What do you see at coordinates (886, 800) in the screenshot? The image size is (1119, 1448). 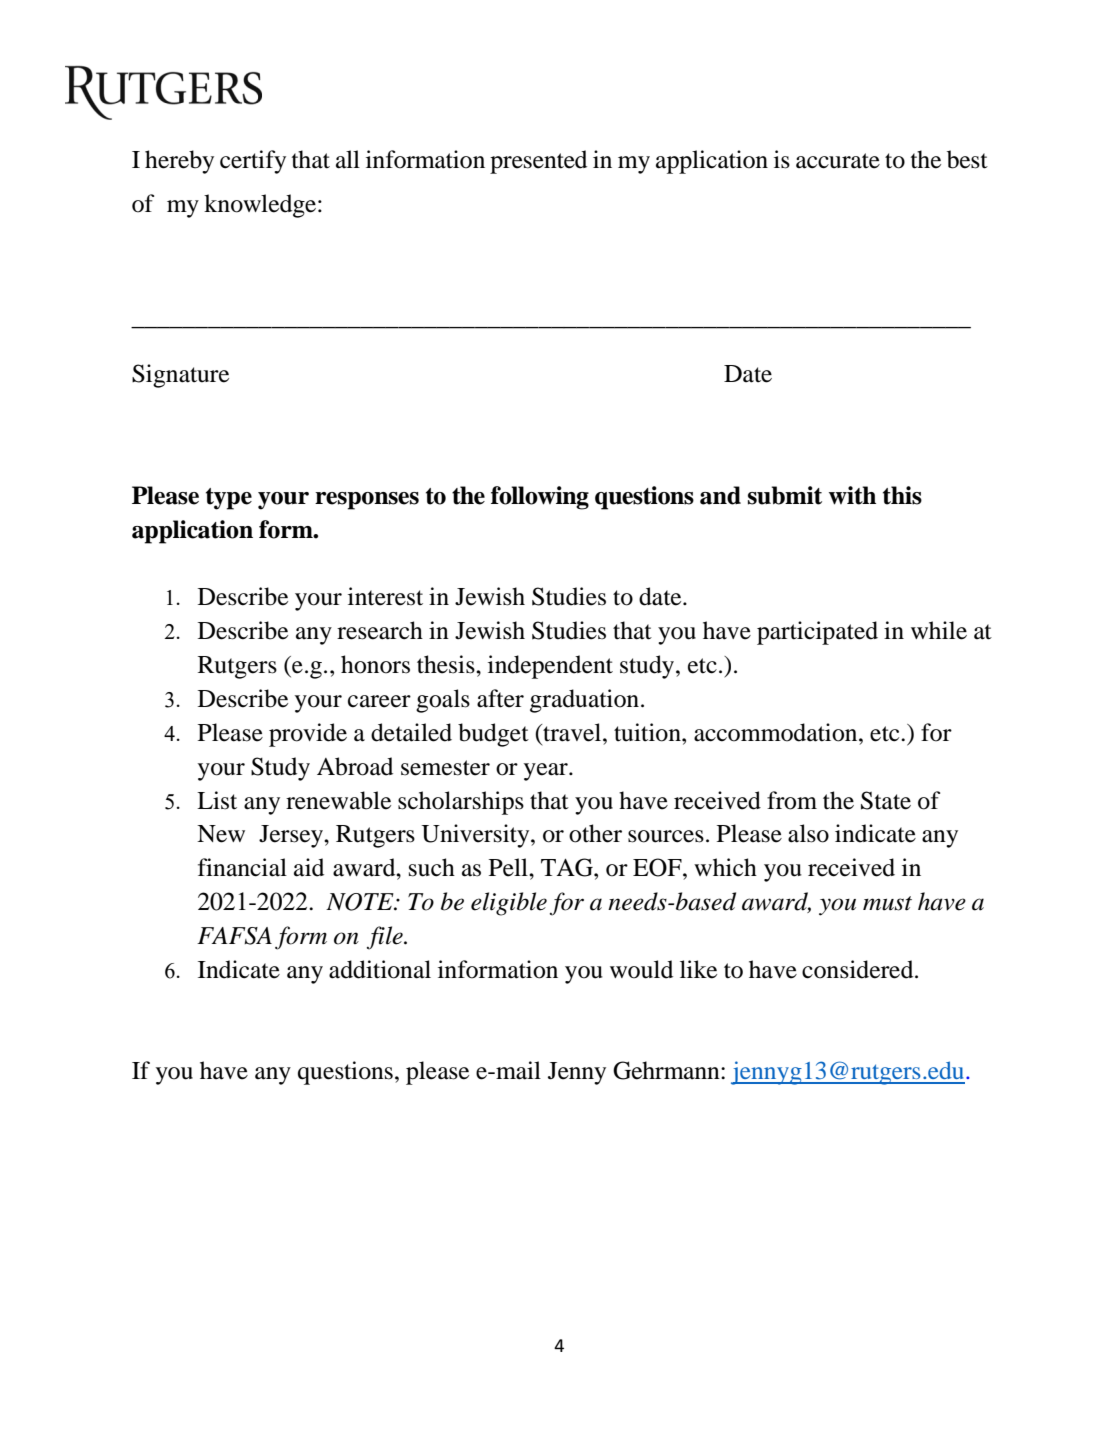 I see `State` at bounding box center [886, 800].
